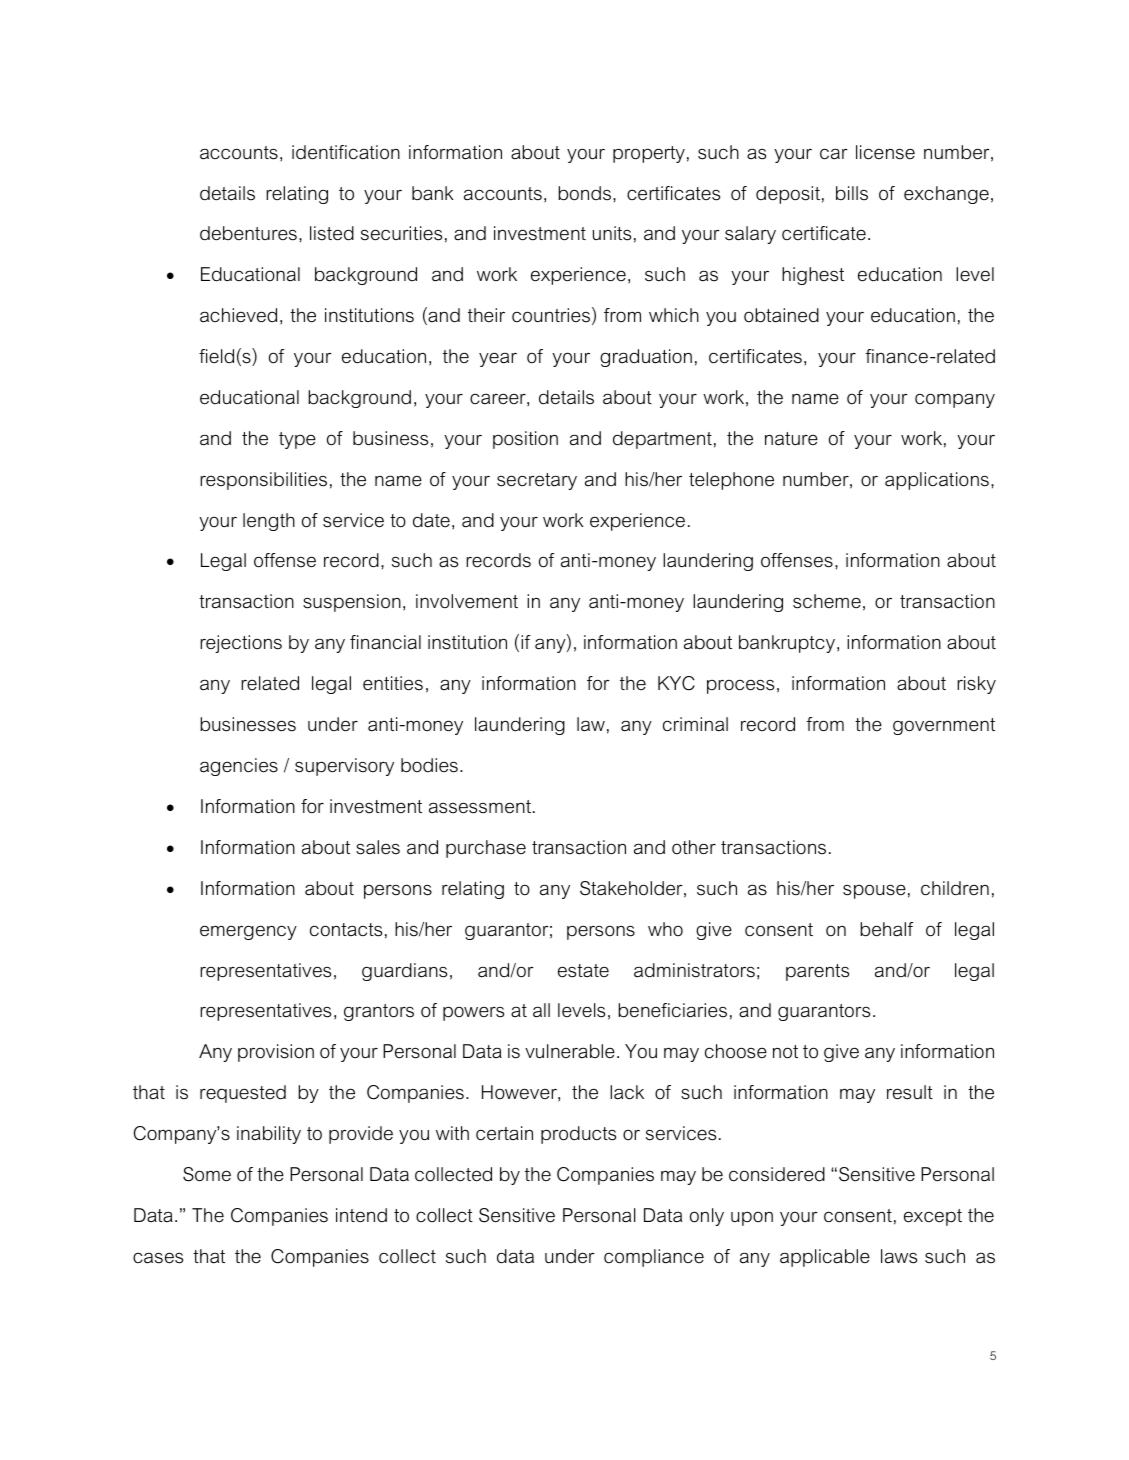  Describe the element at coordinates (248, 233) in the screenshot. I see `debentures` at that location.
